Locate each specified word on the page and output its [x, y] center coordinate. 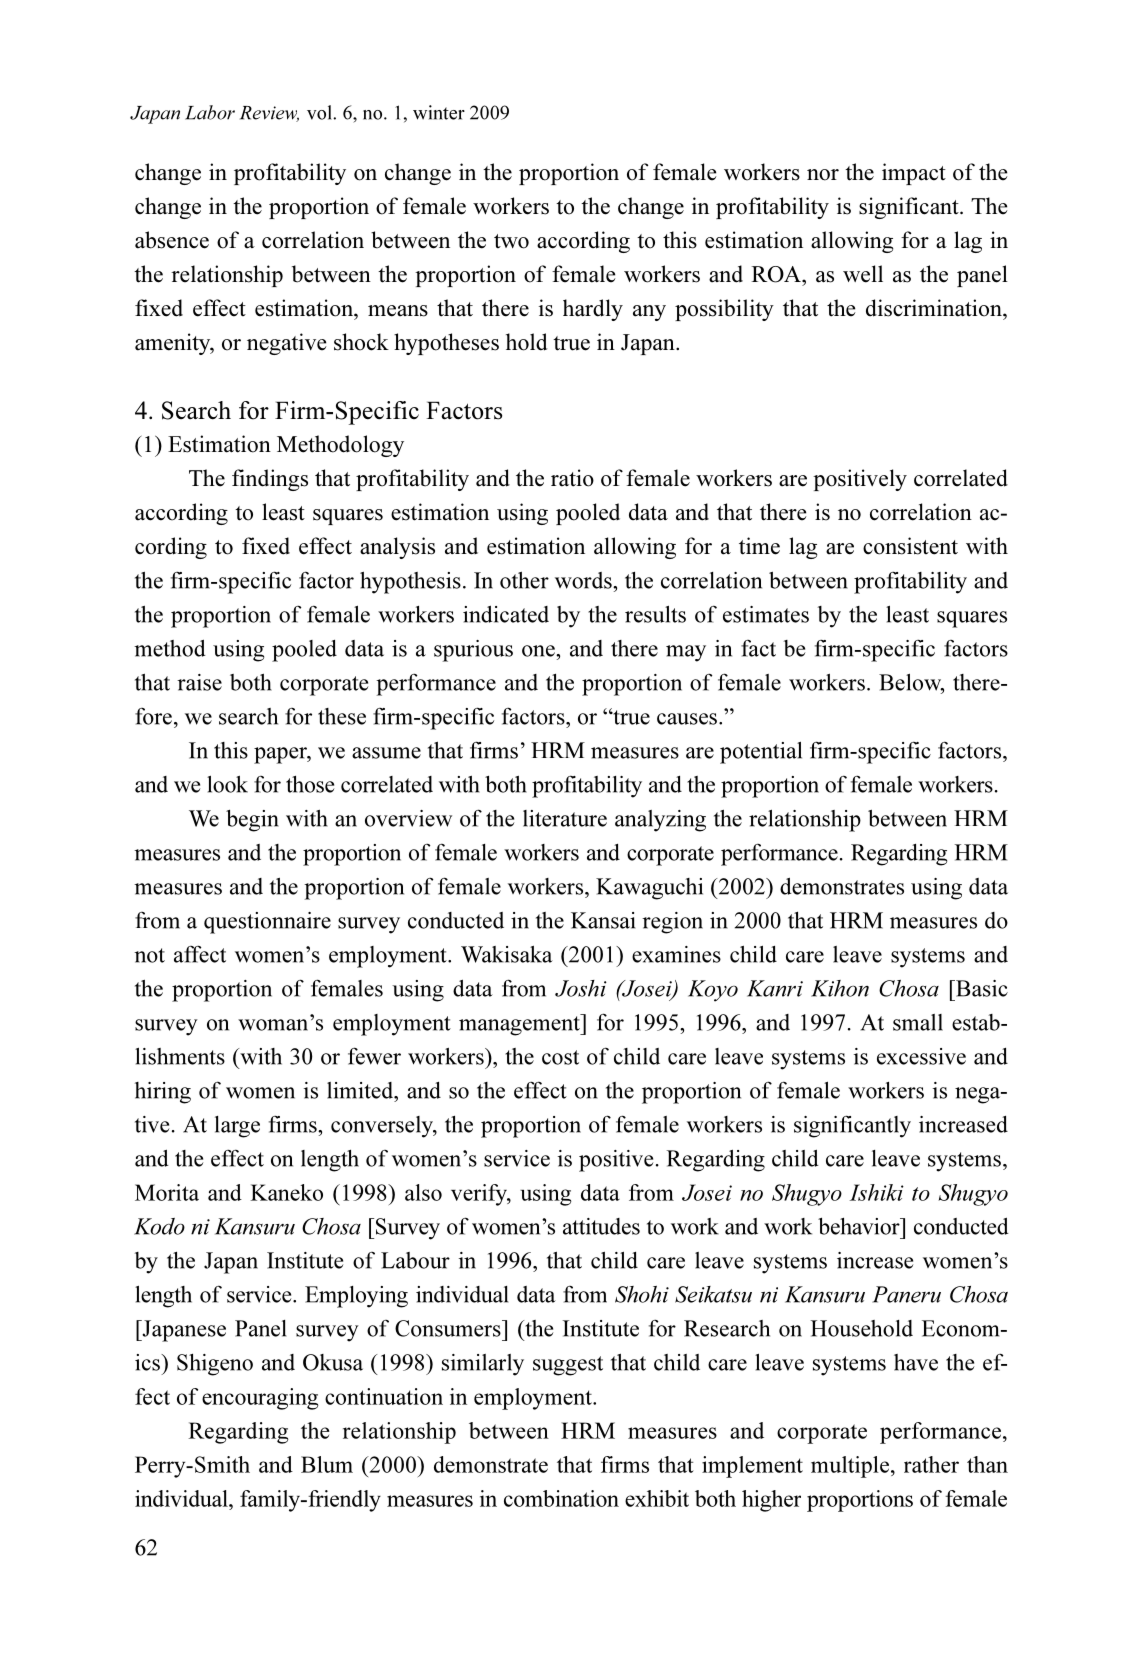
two [511, 241]
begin [252, 821]
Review [269, 114]
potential [761, 752]
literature [565, 818]
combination [561, 1498]
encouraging [260, 1399]
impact [914, 174]
